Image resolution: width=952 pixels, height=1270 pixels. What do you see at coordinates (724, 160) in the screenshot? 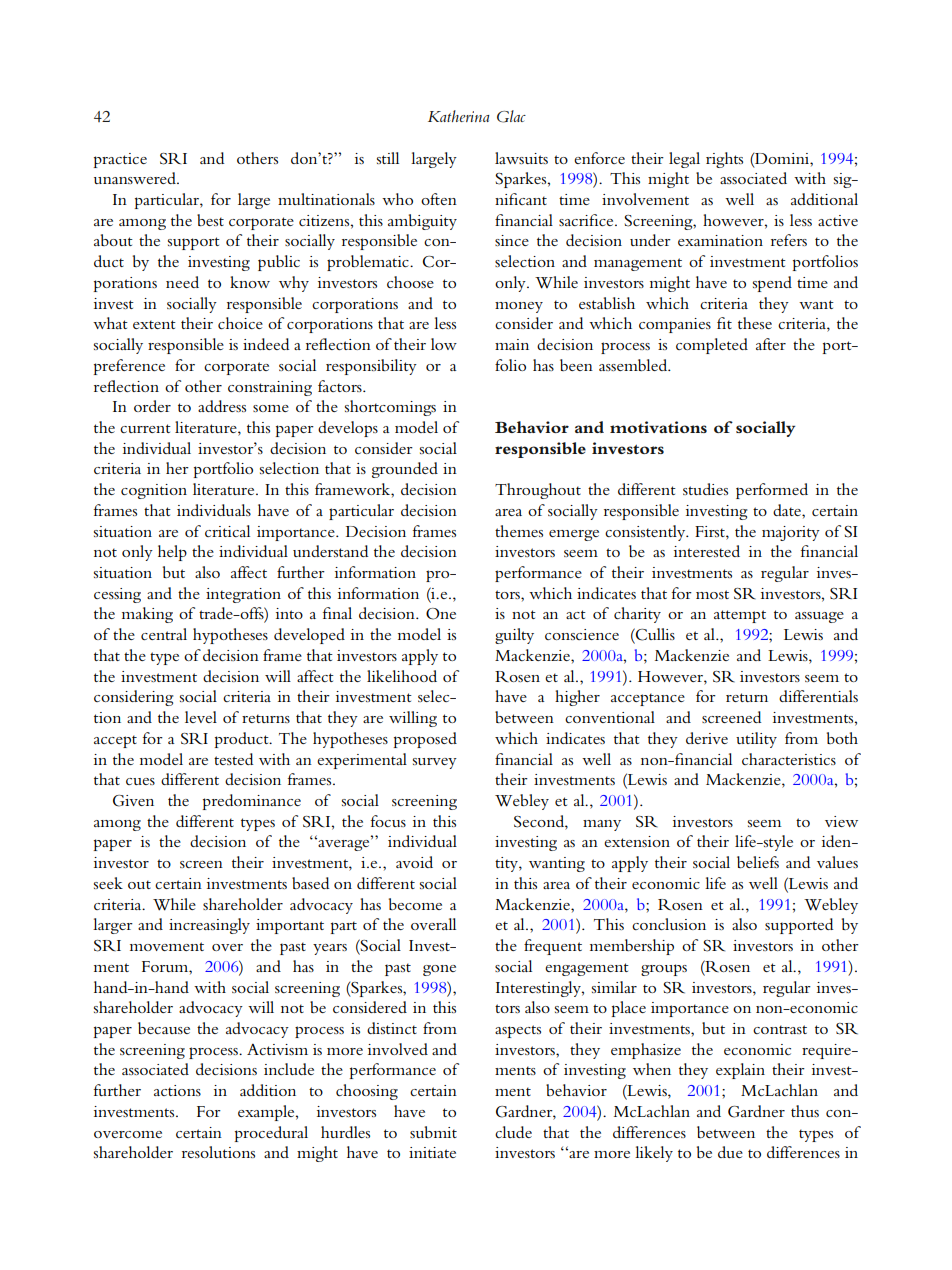
I see `rights` at bounding box center [724, 160].
